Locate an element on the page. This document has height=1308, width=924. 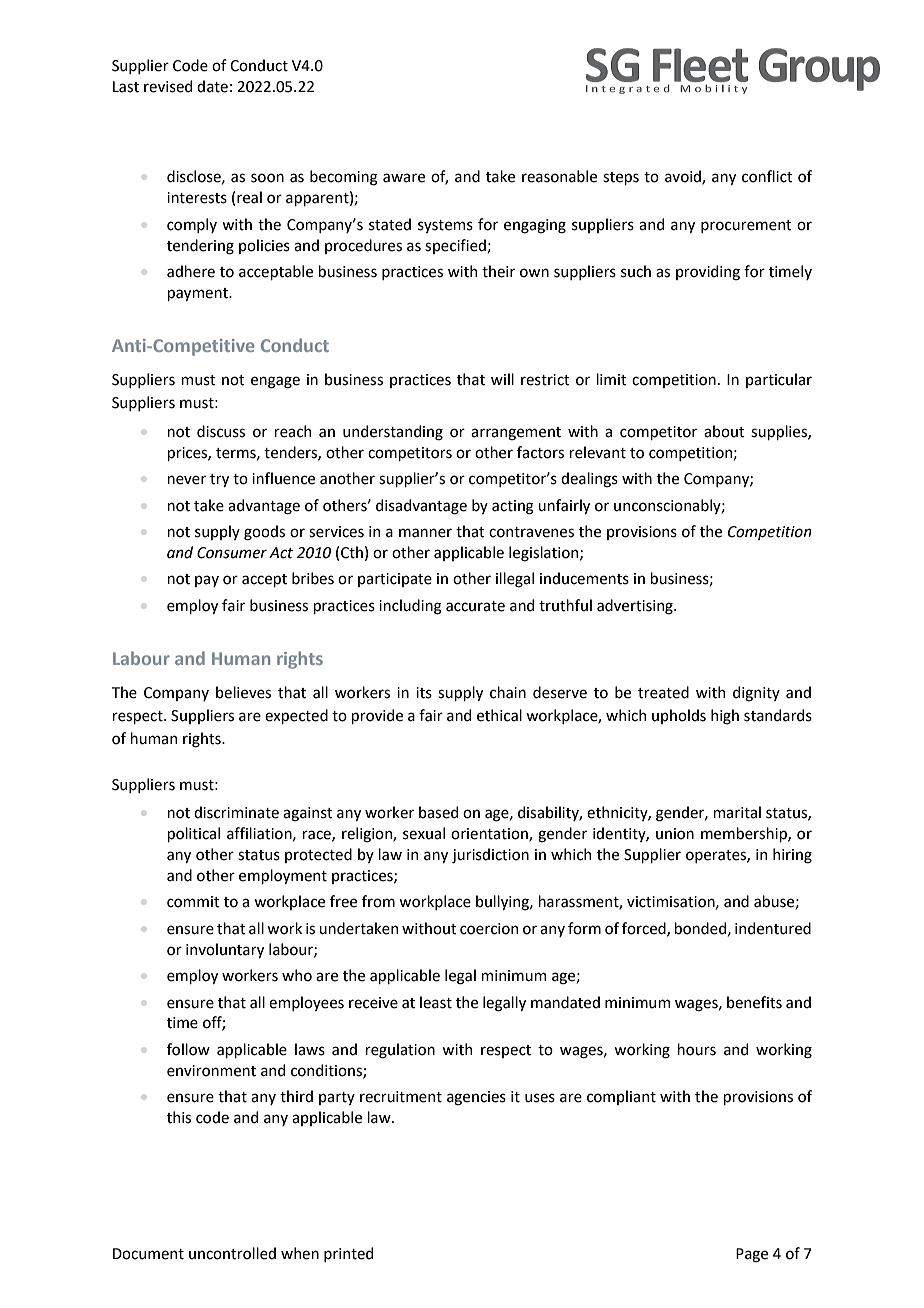
believes is located at coordinates (243, 692).
